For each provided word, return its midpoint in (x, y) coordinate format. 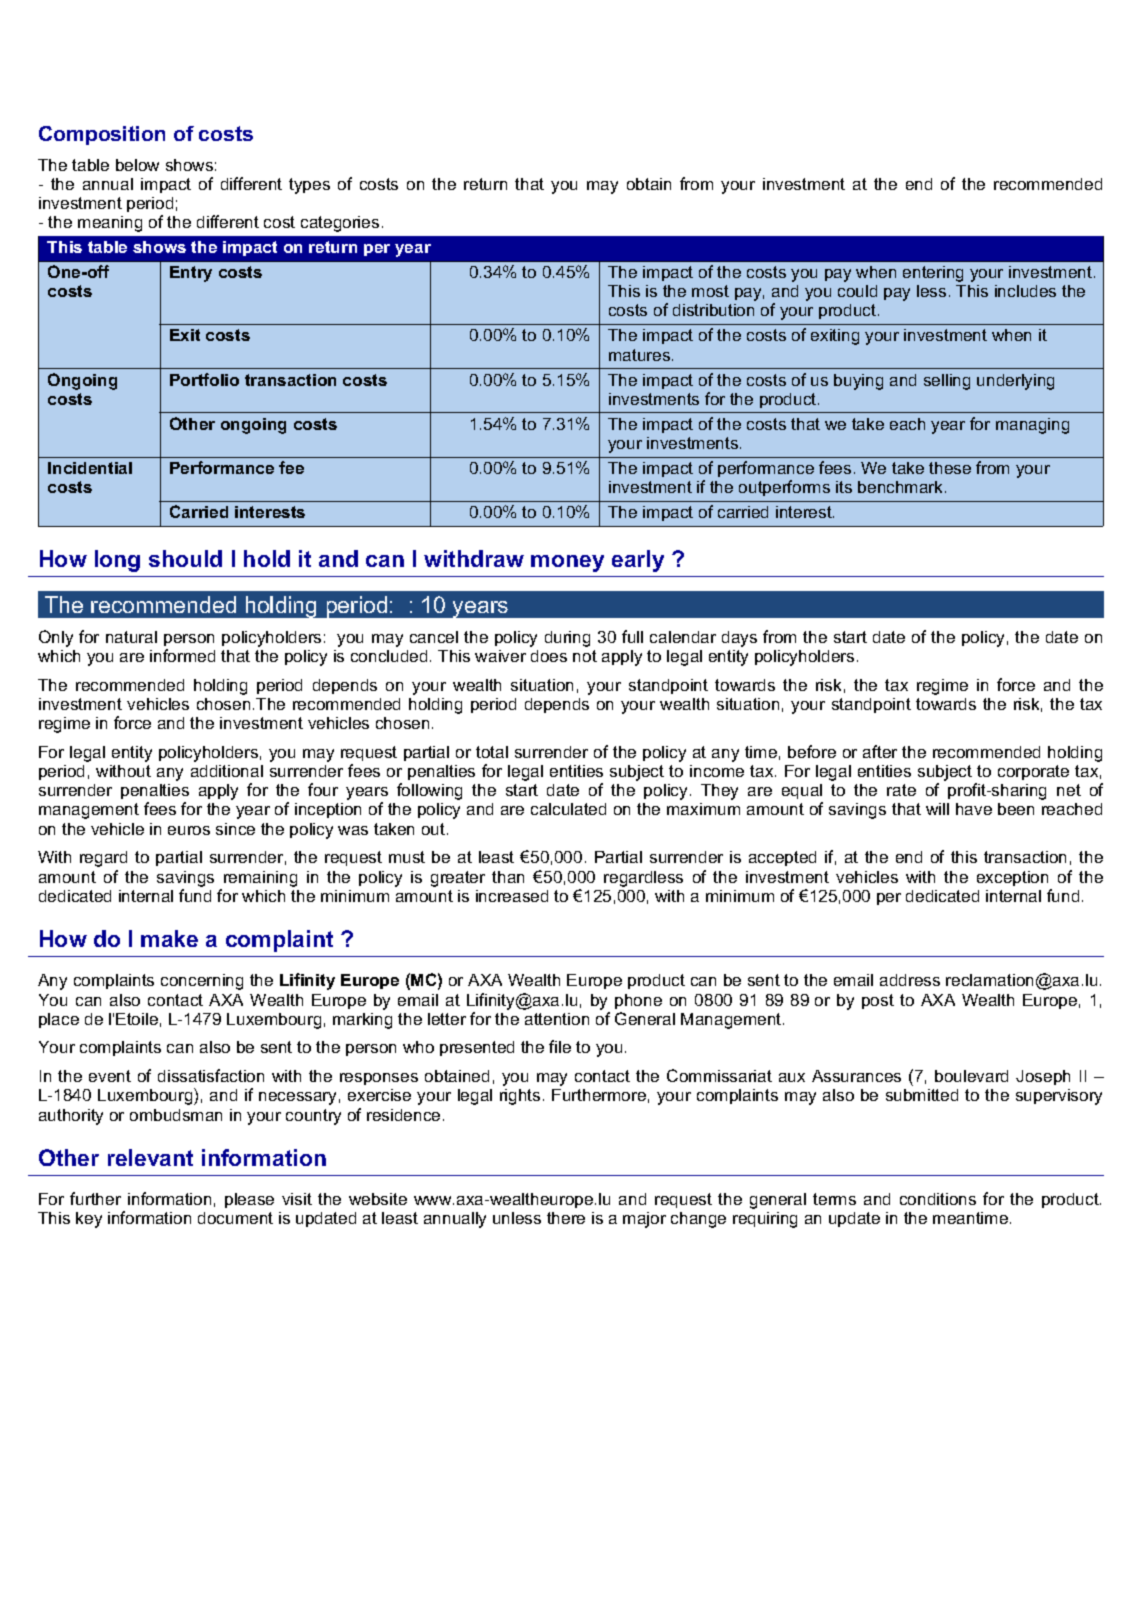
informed (182, 655)
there (566, 1218)
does (549, 656)
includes (1025, 291)
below (137, 165)
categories (340, 224)
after (880, 751)
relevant (150, 1157)
